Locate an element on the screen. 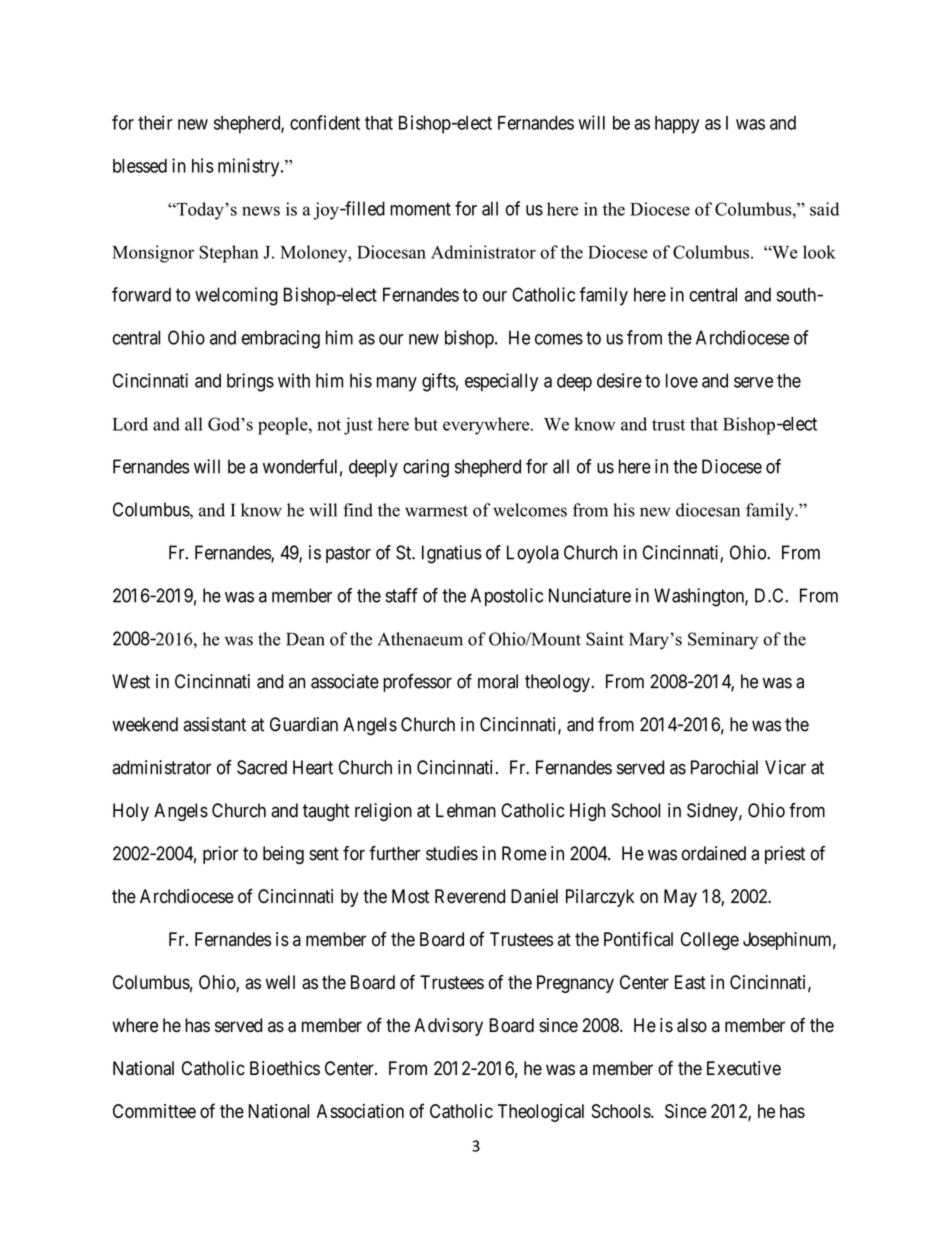  moment is located at coordinates (420, 209).
